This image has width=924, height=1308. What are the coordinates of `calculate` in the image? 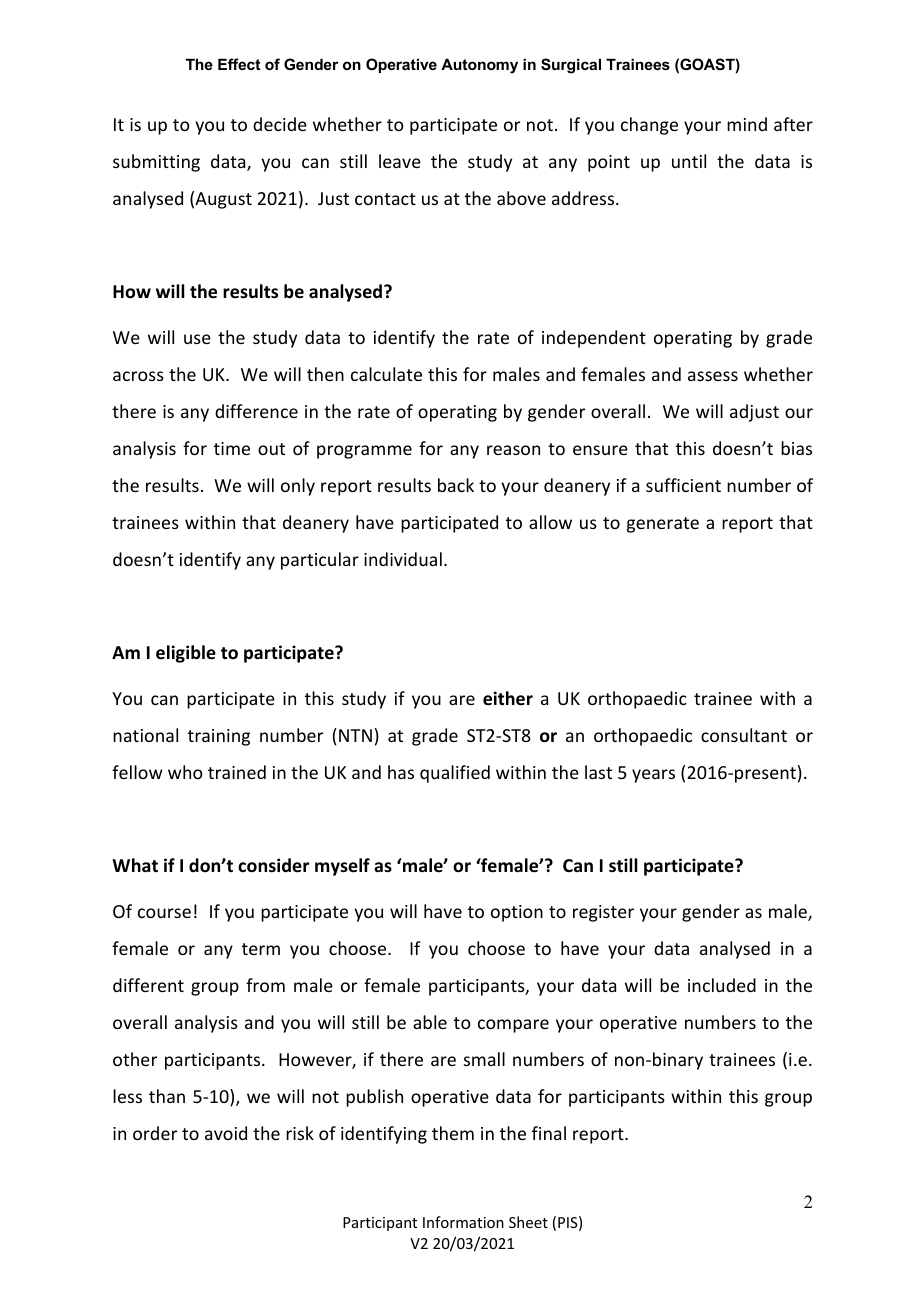 It's located at (386, 374).
